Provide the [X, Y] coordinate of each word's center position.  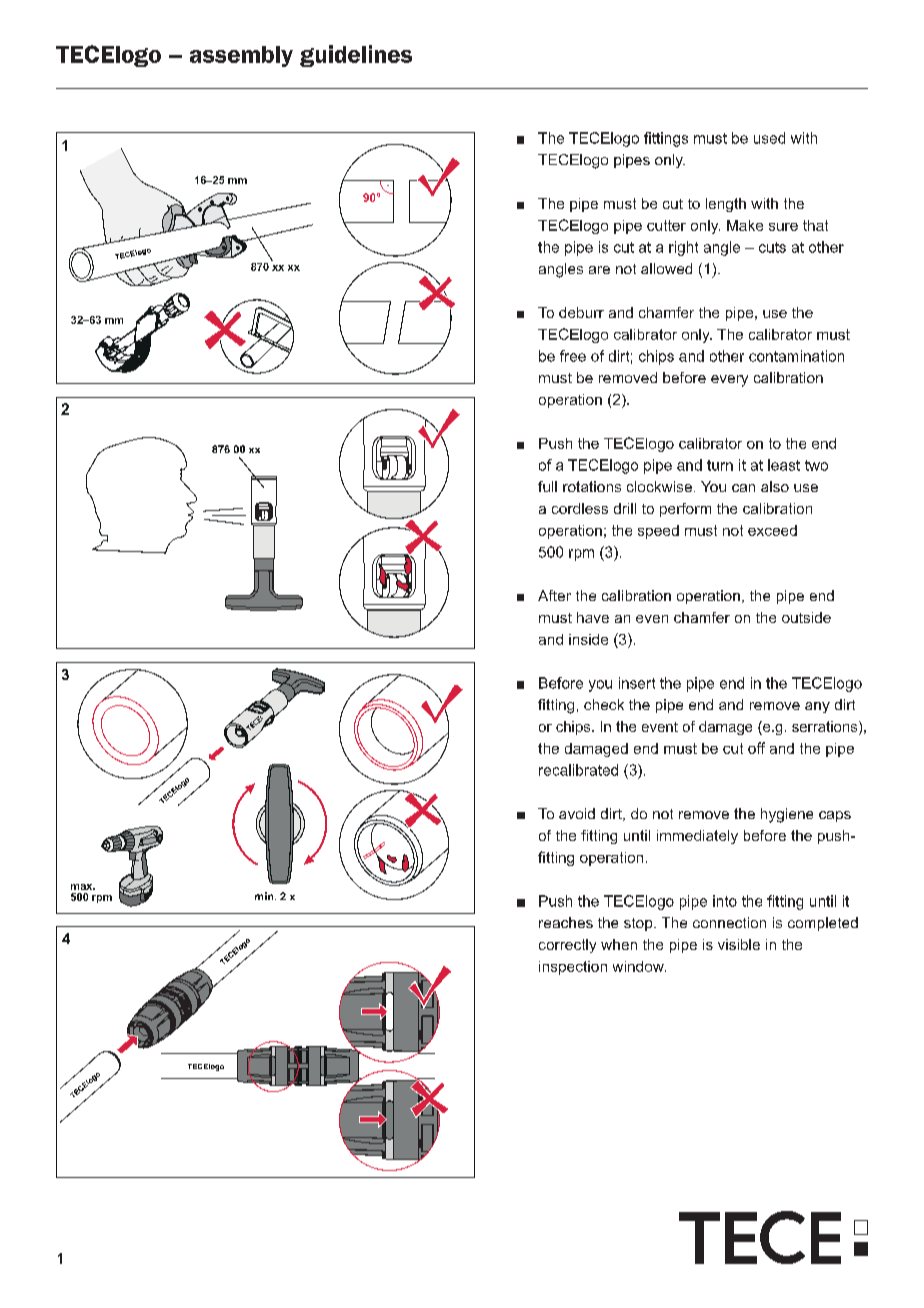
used [769, 138]
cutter [666, 225]
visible [739, 944]
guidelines [356, 56]
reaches [566, 922]
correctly [567, 946]
